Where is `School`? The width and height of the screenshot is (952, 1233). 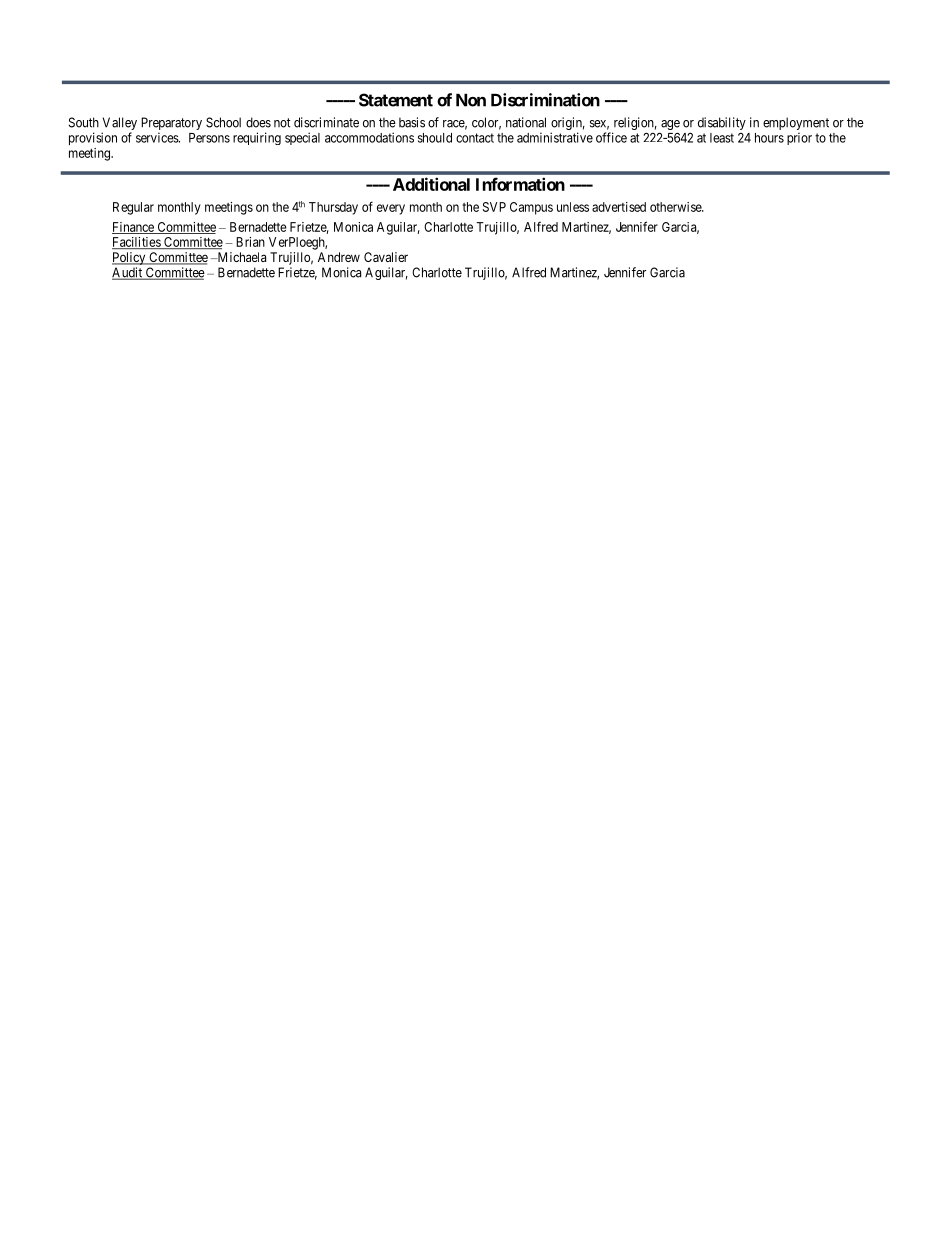
School is located at coordinates (223, 122).
